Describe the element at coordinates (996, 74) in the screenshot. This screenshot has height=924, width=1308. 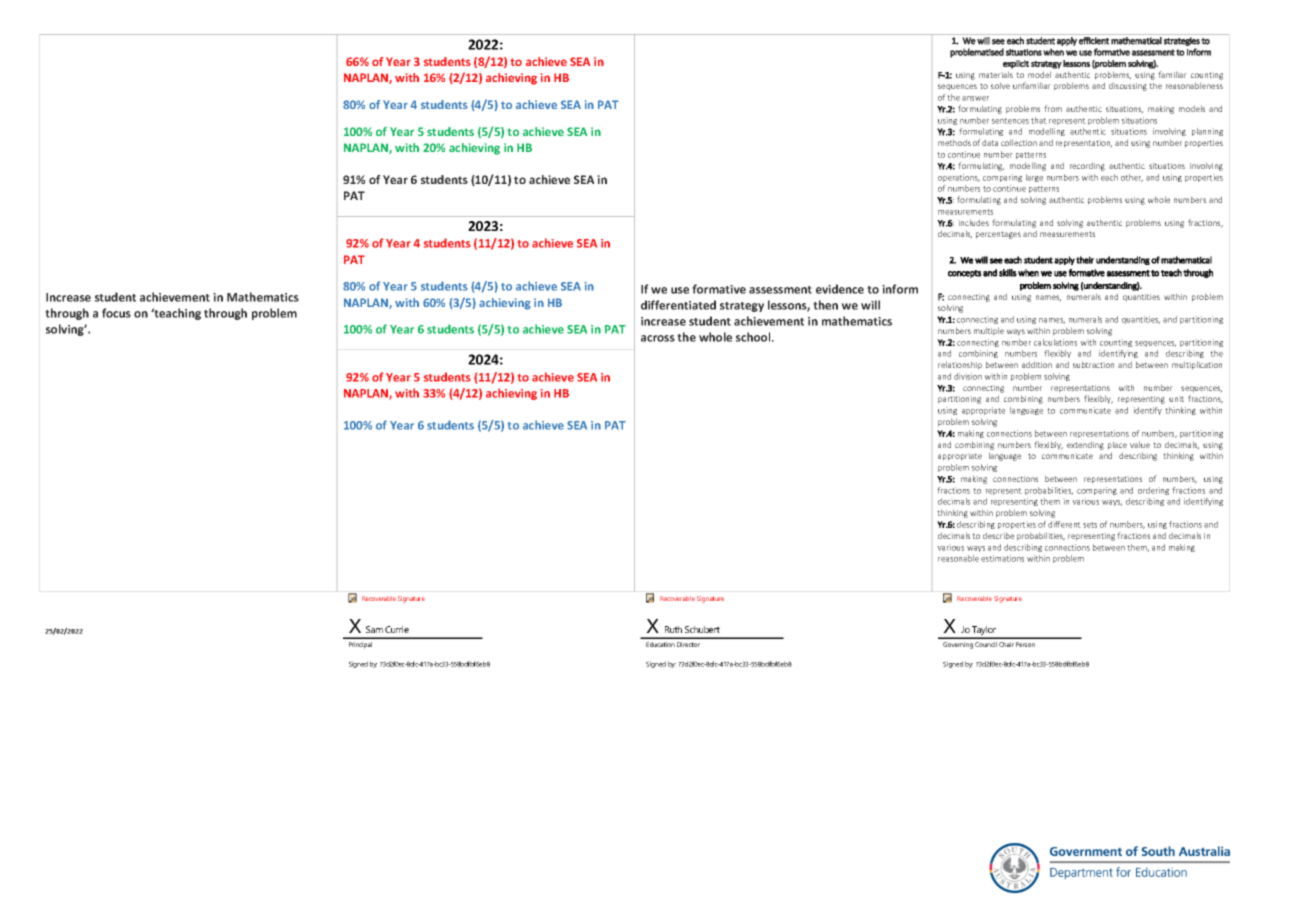
I see `materials` at that location.
